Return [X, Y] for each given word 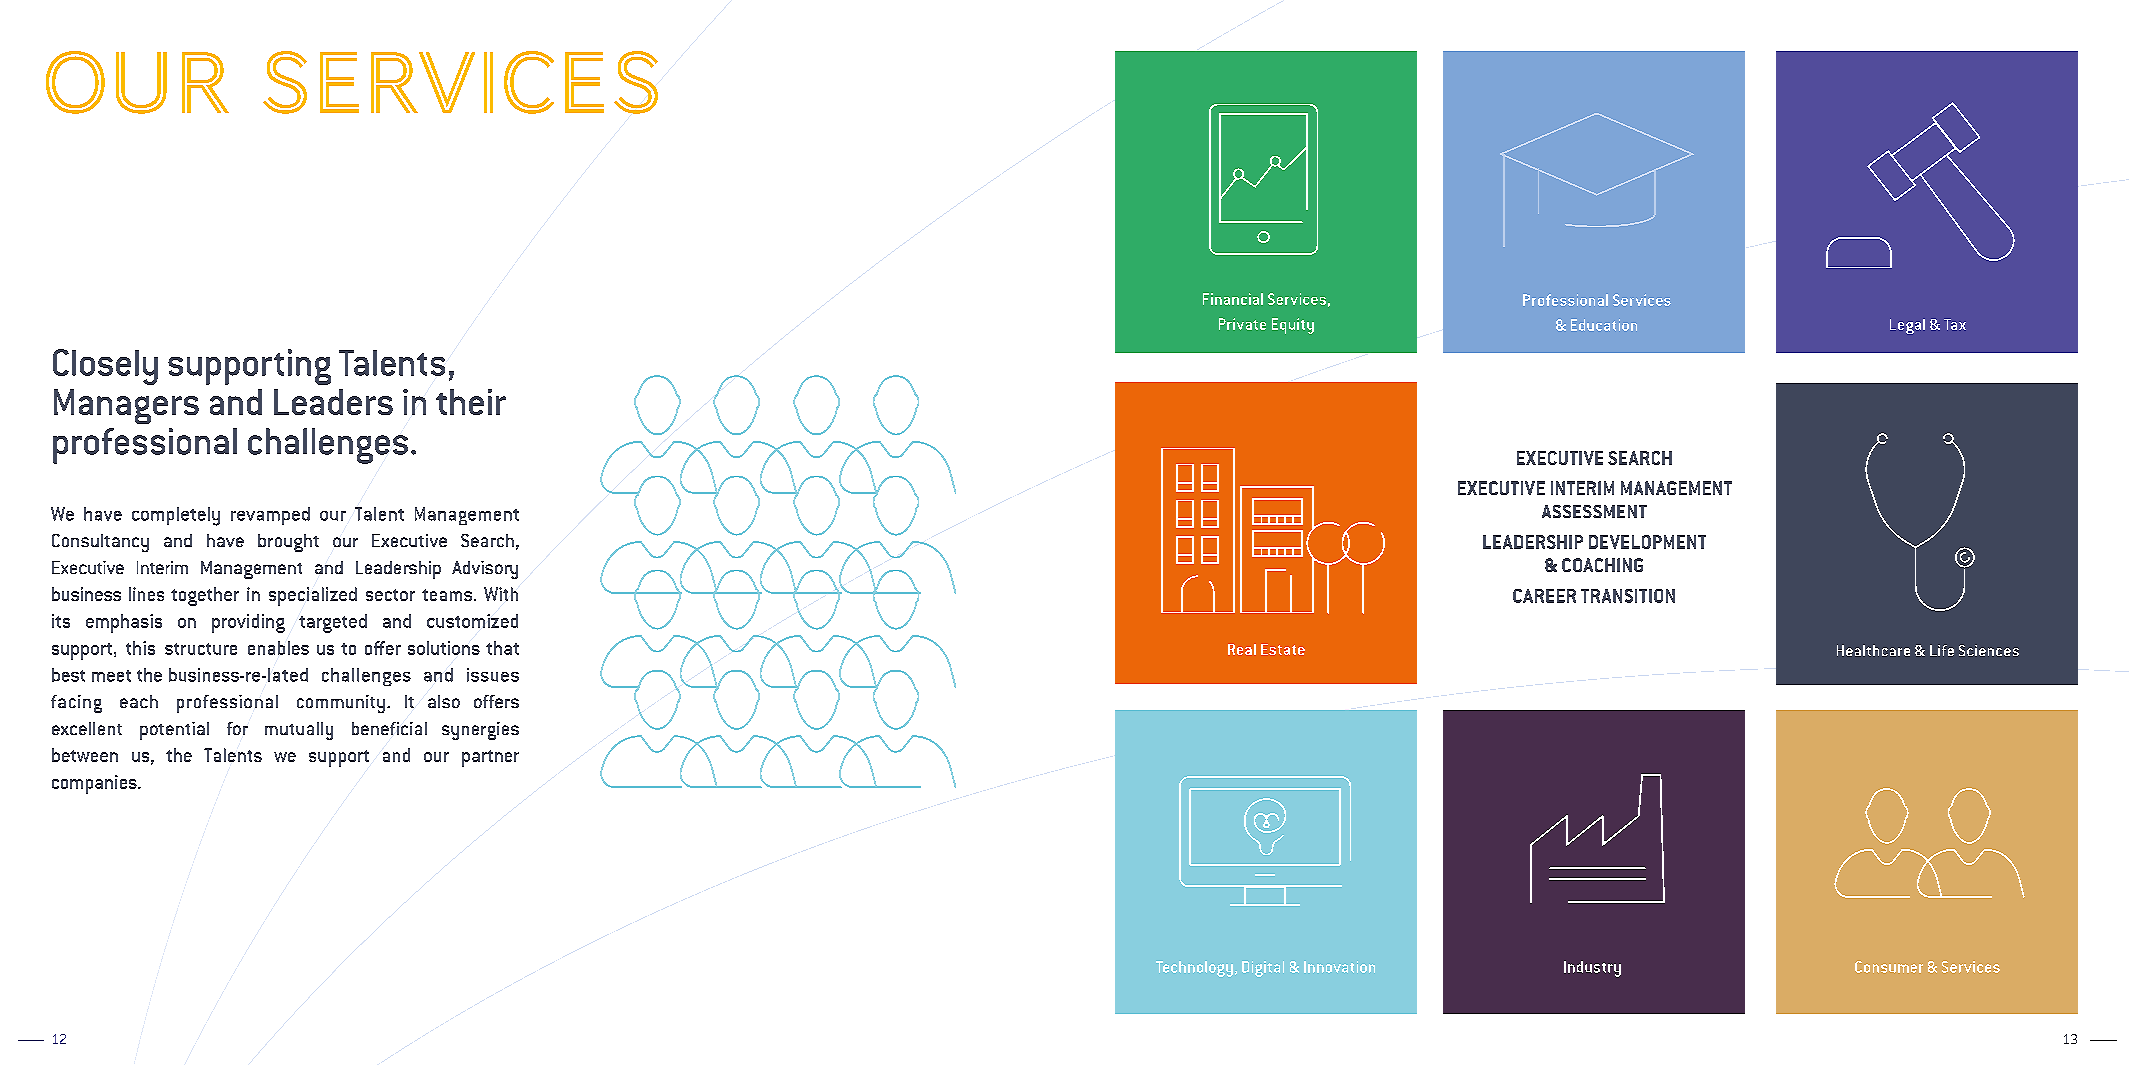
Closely [105, 367]
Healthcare [1873, 650]
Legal [1907, 326]
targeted [333, 623]
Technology [1194, 969]
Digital [1263, 969]
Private [1242, 324]
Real [1242, 649]
